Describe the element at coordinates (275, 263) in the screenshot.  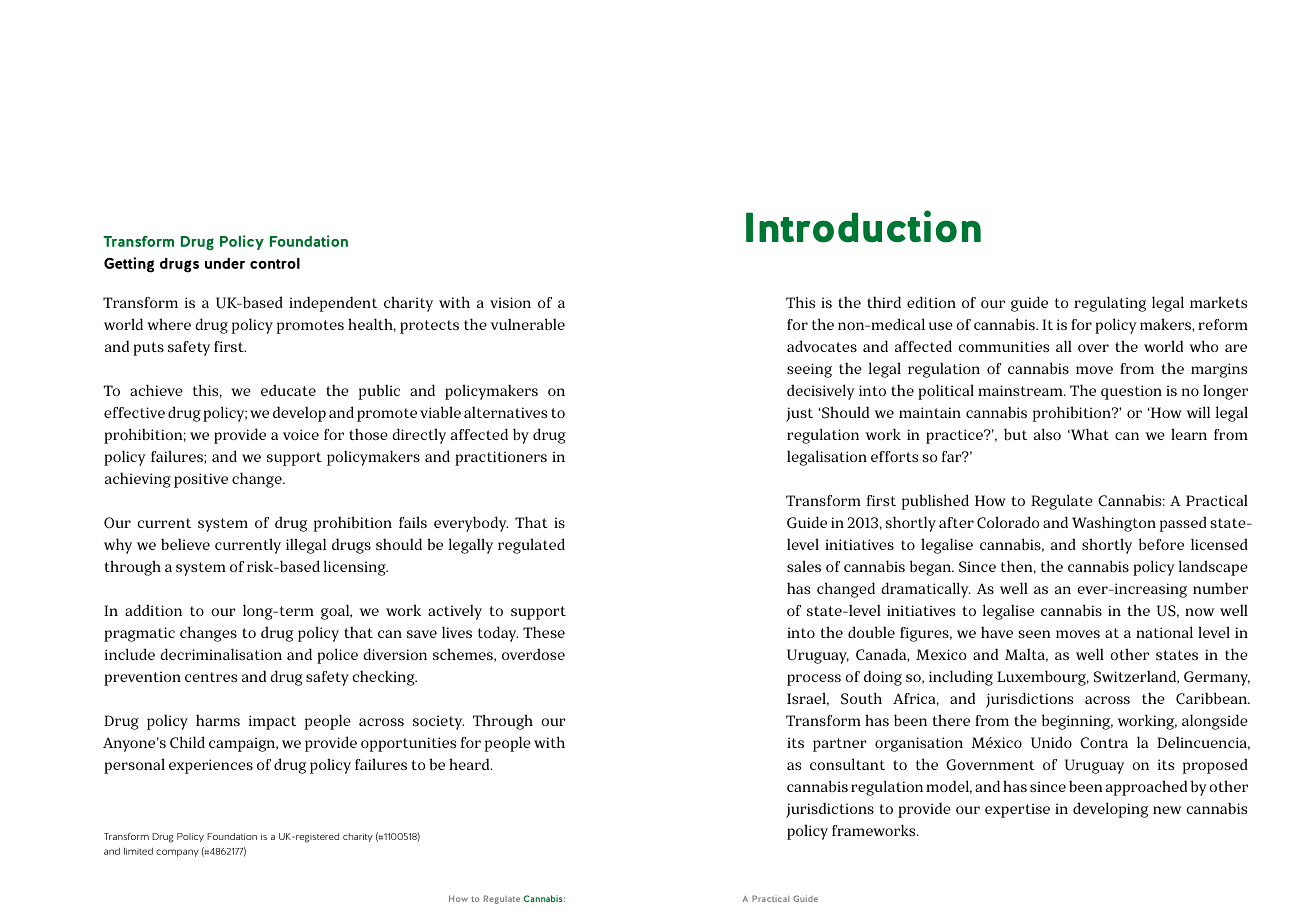
I see `control` at that location.
